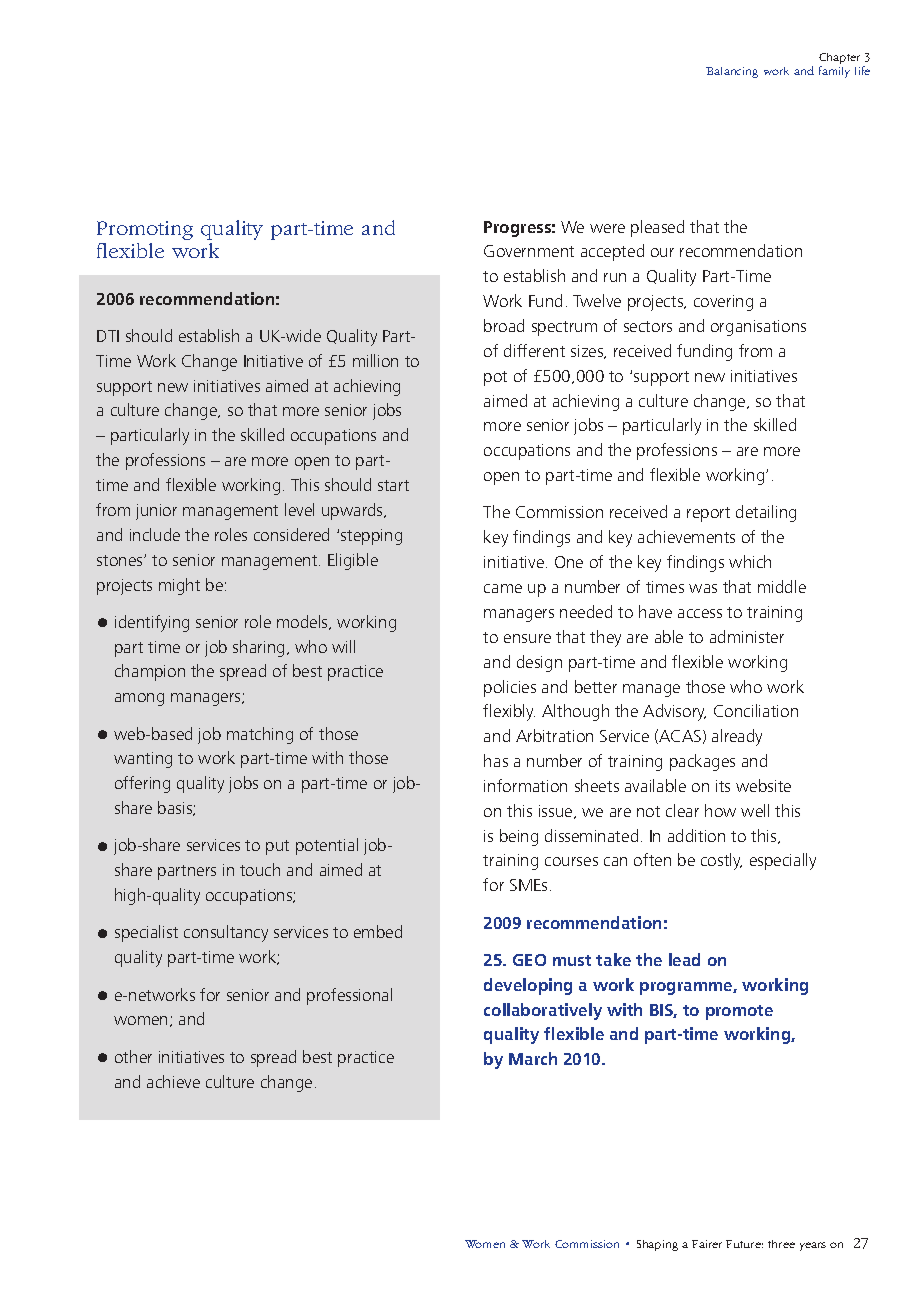 The image size is (924, 1308). What do you see at coordinates (783, 861) in the page?
I see `especially` at bounding box center [783, 861].
